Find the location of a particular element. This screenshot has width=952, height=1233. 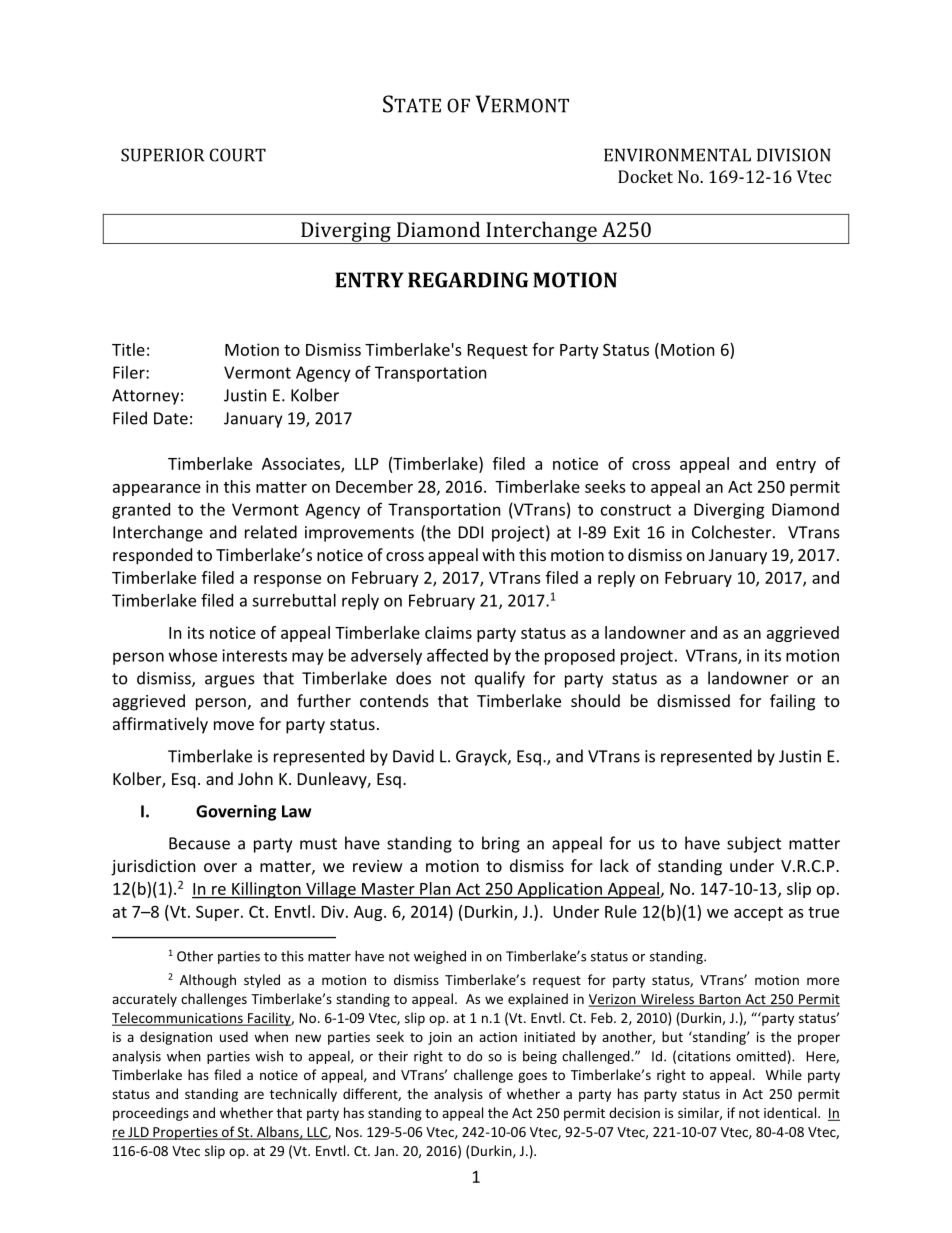

are is located at coordinates (254, 1095).
